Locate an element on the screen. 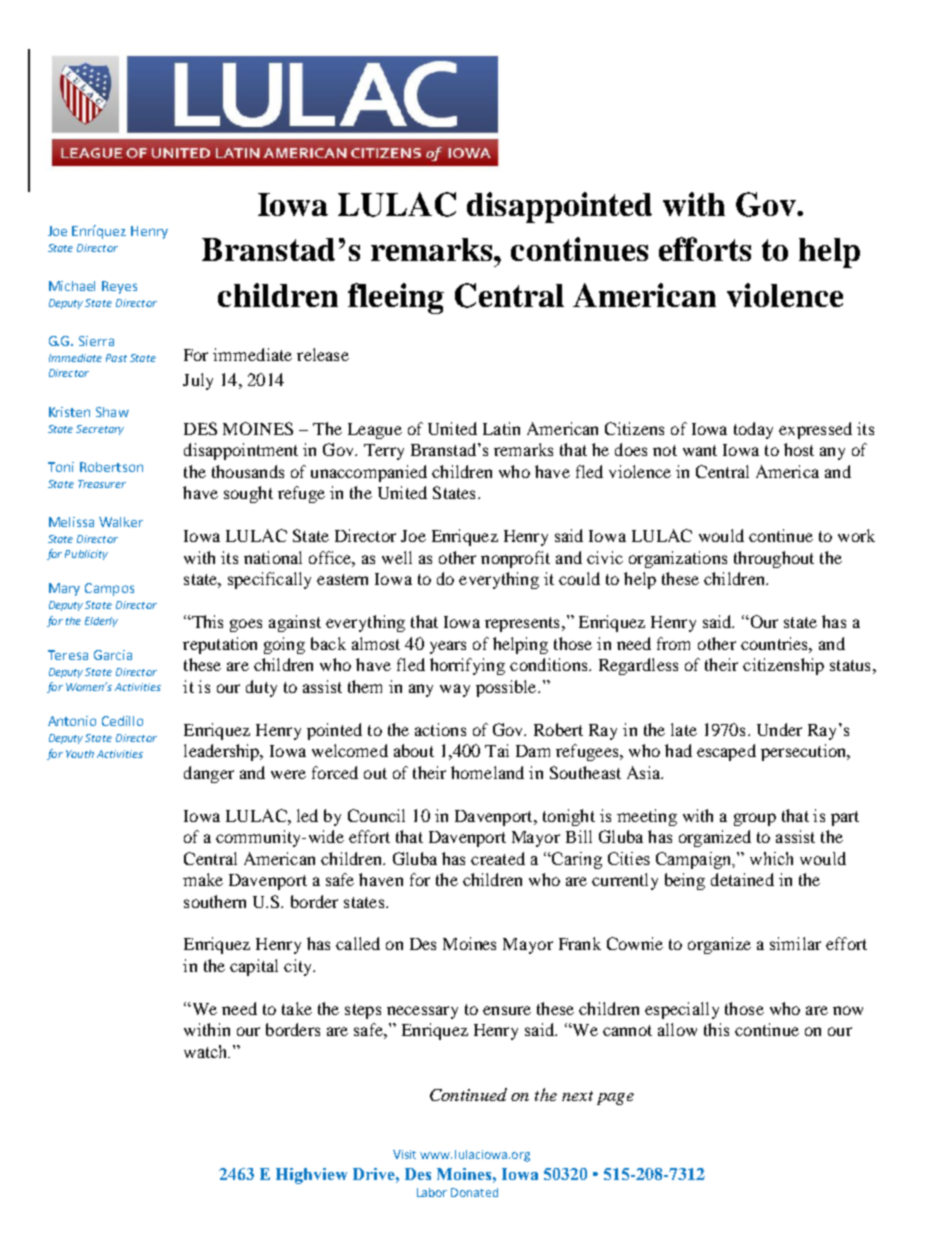 The image size is (952, 1233). throughout is located at coordinates (774, 559).
